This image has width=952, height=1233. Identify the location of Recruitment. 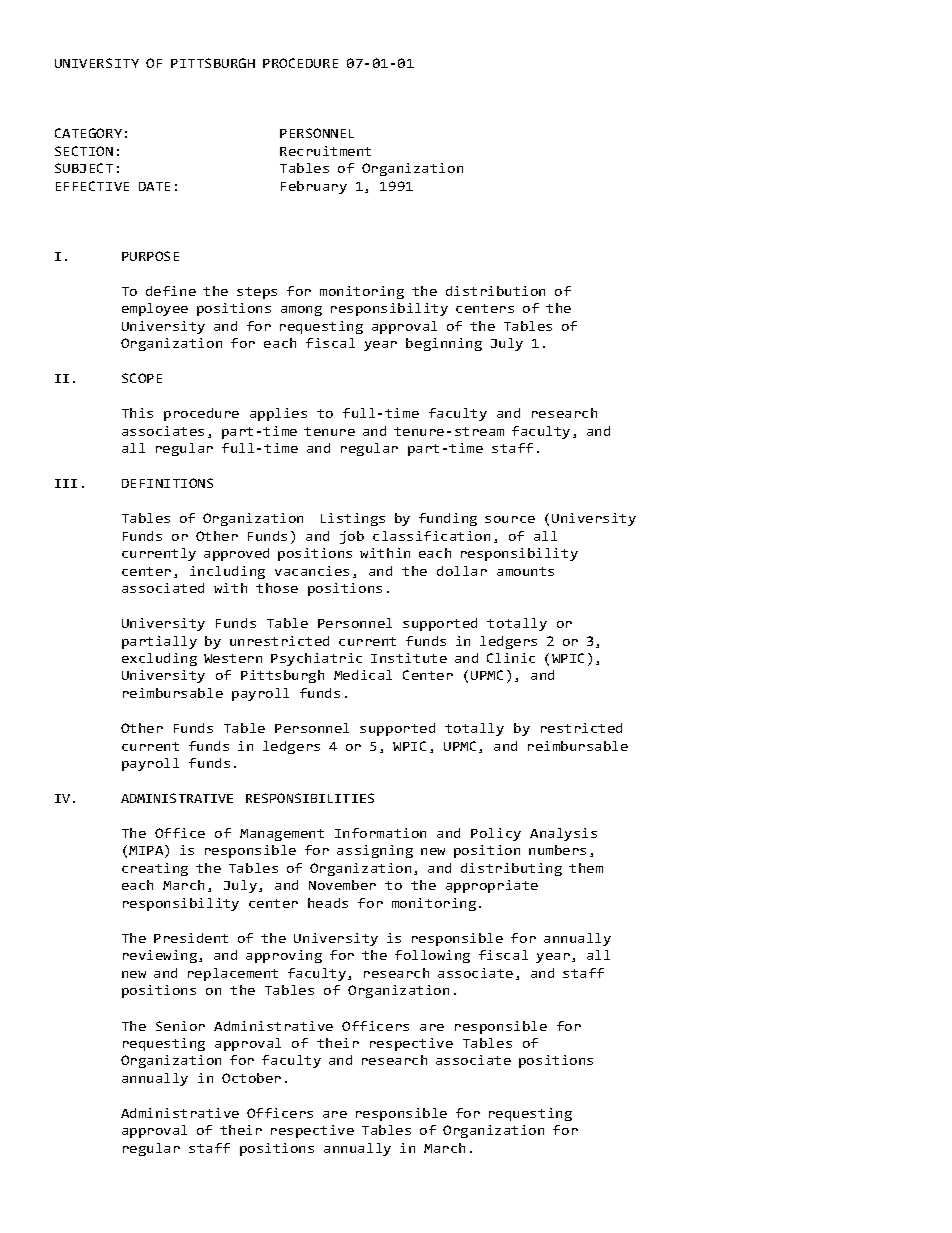
(325, 151).
